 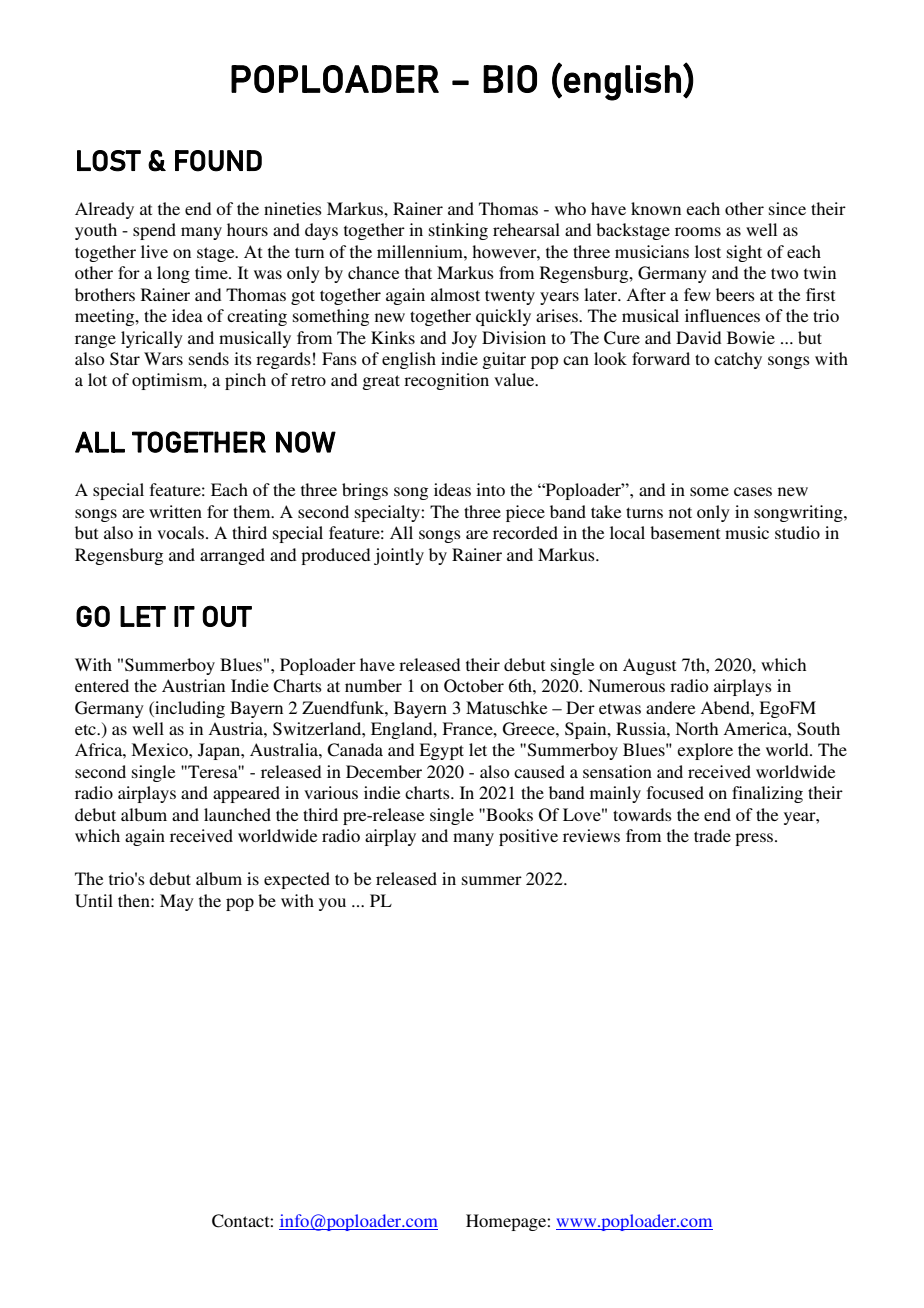 I want to click on written, so click(x=175, y=511).
